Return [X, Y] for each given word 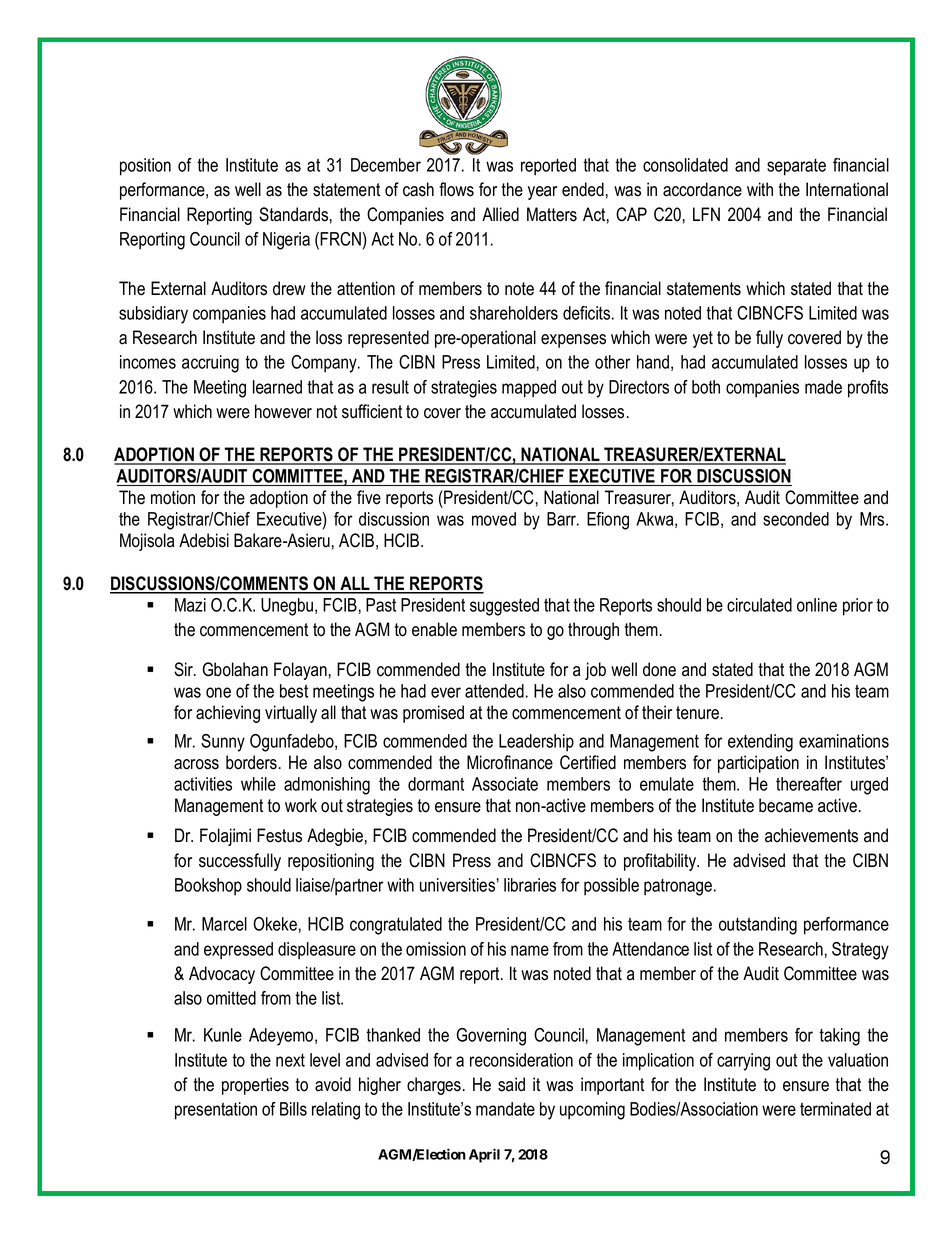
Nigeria [286, 241]
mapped [529, 389]
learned [277, 387]
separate [796, 167]
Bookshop [208, 887]
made [823, 387]
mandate [505, 1109]
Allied [500, 214]
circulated [759, 605]
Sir [185, 669]
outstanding [758, 926]
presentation [216, 1111]
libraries [530, 885]
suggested [504, 607]
